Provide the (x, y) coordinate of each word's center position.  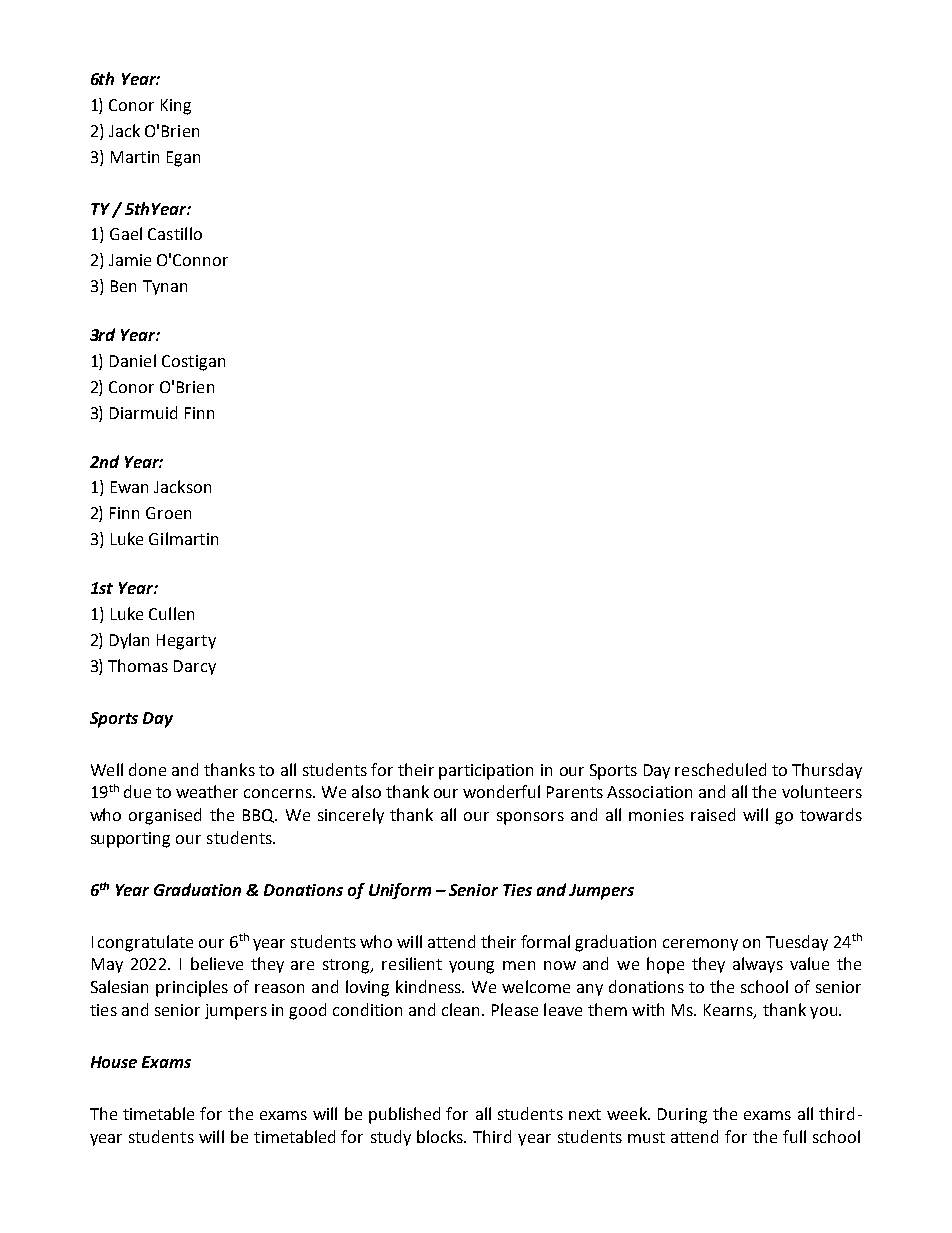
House (114, 1062)
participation (486, 772)
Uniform (400, 891)
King (176, 107)
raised (713, 814)
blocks (441, 1136)
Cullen (171, 613)
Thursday (827, 771)
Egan (183, 159)
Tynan (165, 287)
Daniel (133, 360)
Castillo (175, 233)
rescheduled (720, 769)
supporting (130, 840)
